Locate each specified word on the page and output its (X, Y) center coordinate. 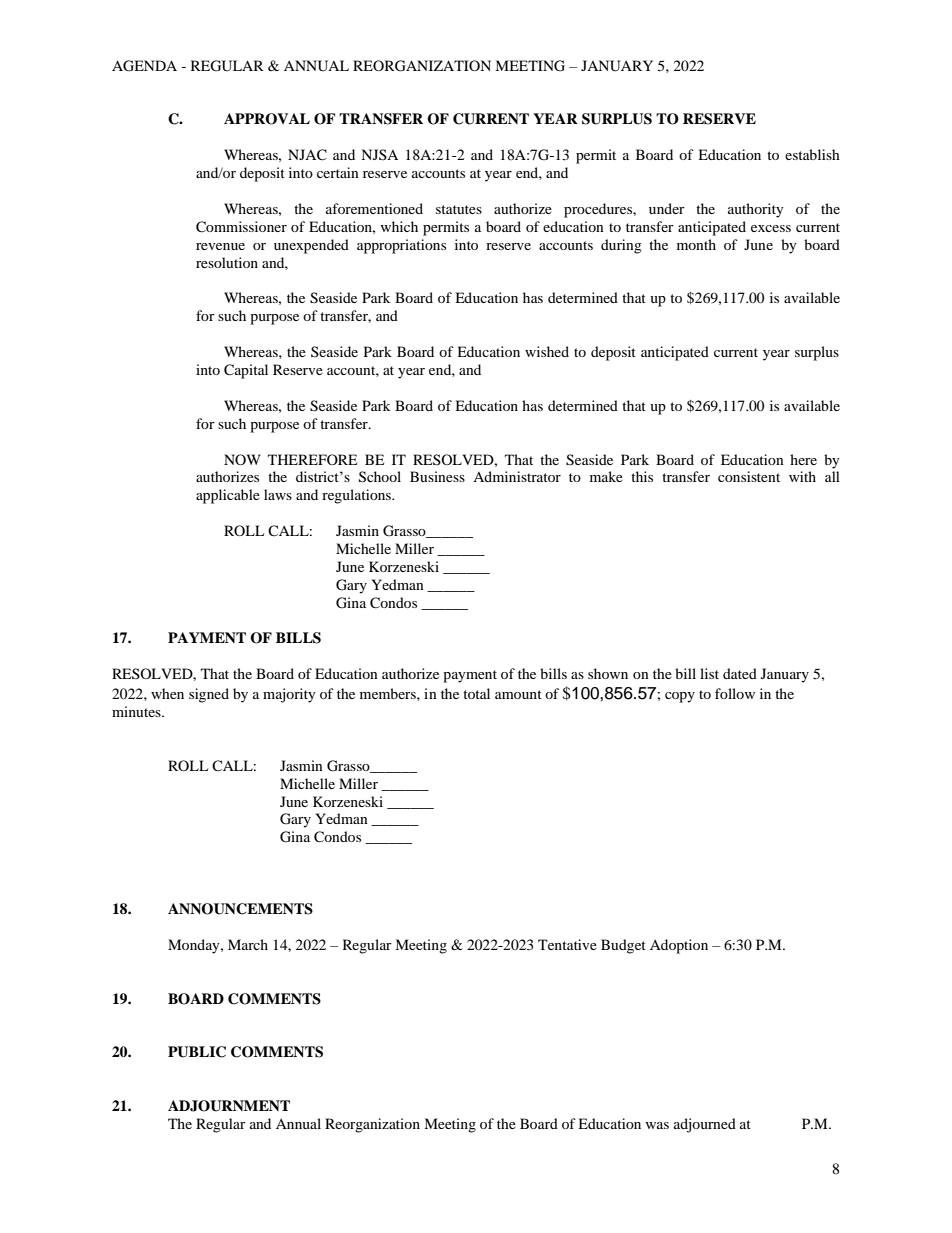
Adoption (679, 946)
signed (209, 695)
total (476, 693)
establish (812, 154)
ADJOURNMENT (229, 1106)
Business (437, 476)
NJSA (379, 154)
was (657, 1125)
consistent (749, 476)
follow (735, 693)
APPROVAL (267, 119)
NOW (242, 459)
